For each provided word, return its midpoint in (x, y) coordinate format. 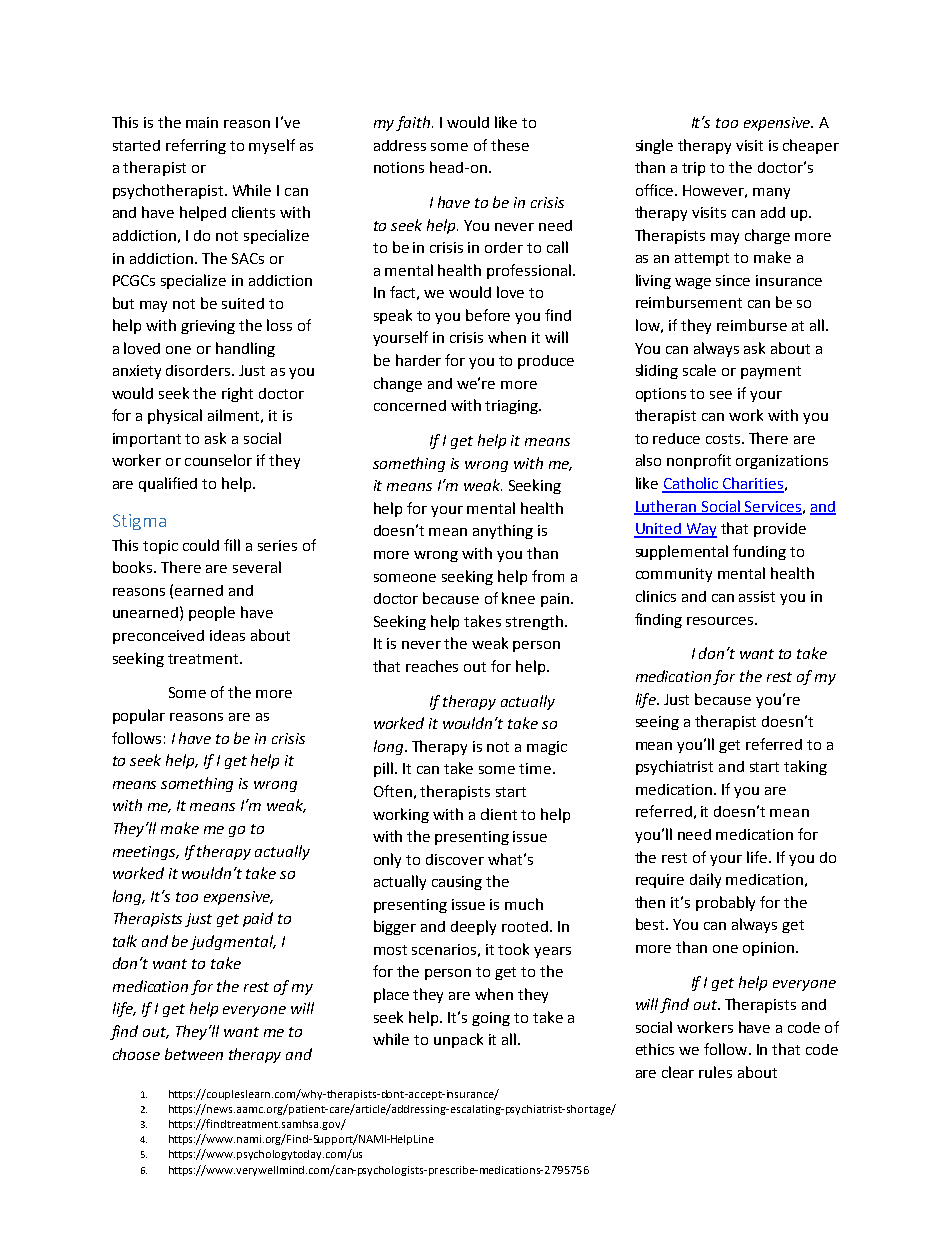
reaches (432, 666)
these (510, 145)
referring (196, 146)
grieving (208, 327)
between (194, 1054)
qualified (168, 484)
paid (258, 919)
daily (705, 880)
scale (699, 370)
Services (772, 507)
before (488, 315)
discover (455, 859)
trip (693, 169)
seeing (657, 723)
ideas (227, 635)
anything (503, 531)
